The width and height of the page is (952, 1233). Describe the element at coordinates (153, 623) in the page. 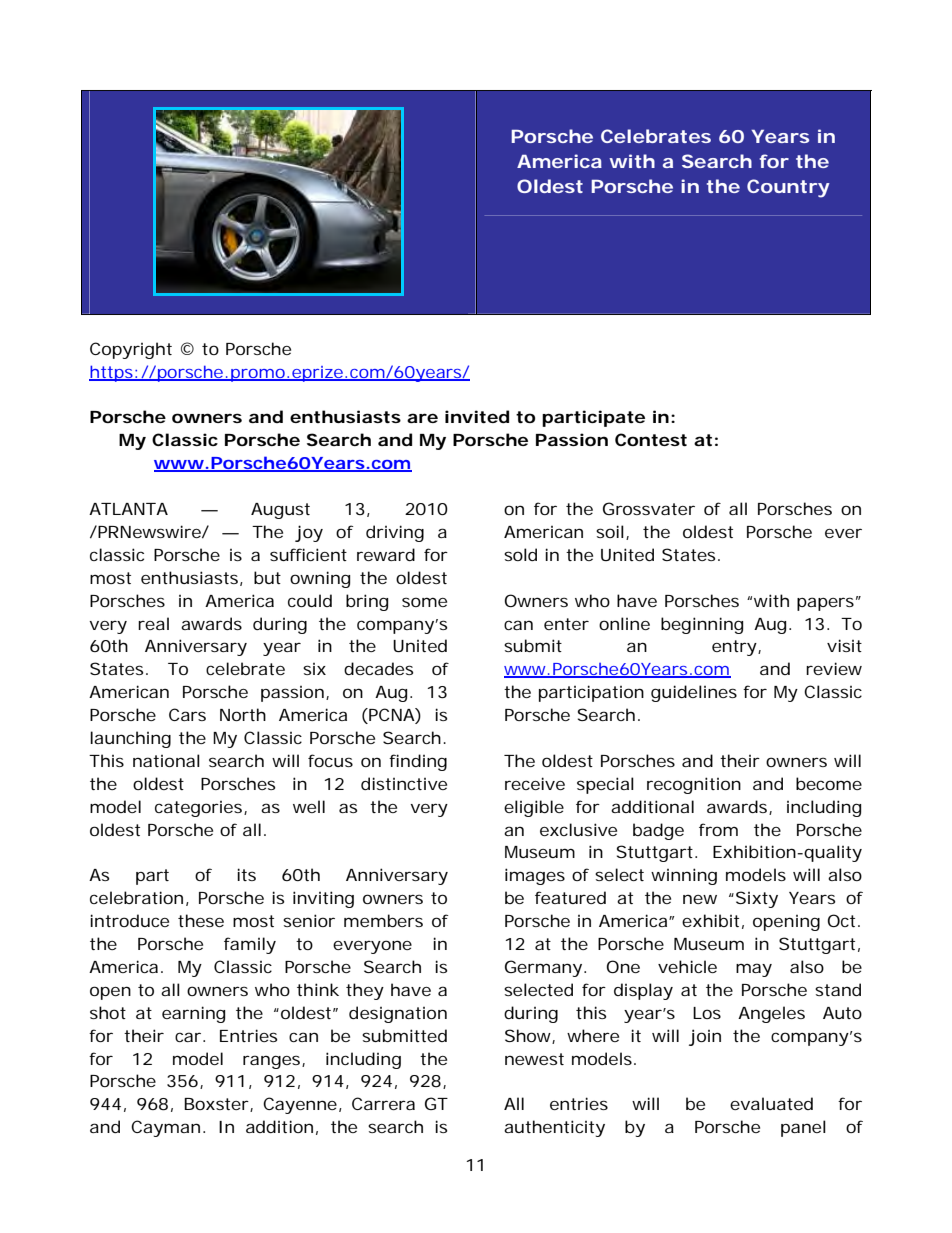

I see `real` at that location.
